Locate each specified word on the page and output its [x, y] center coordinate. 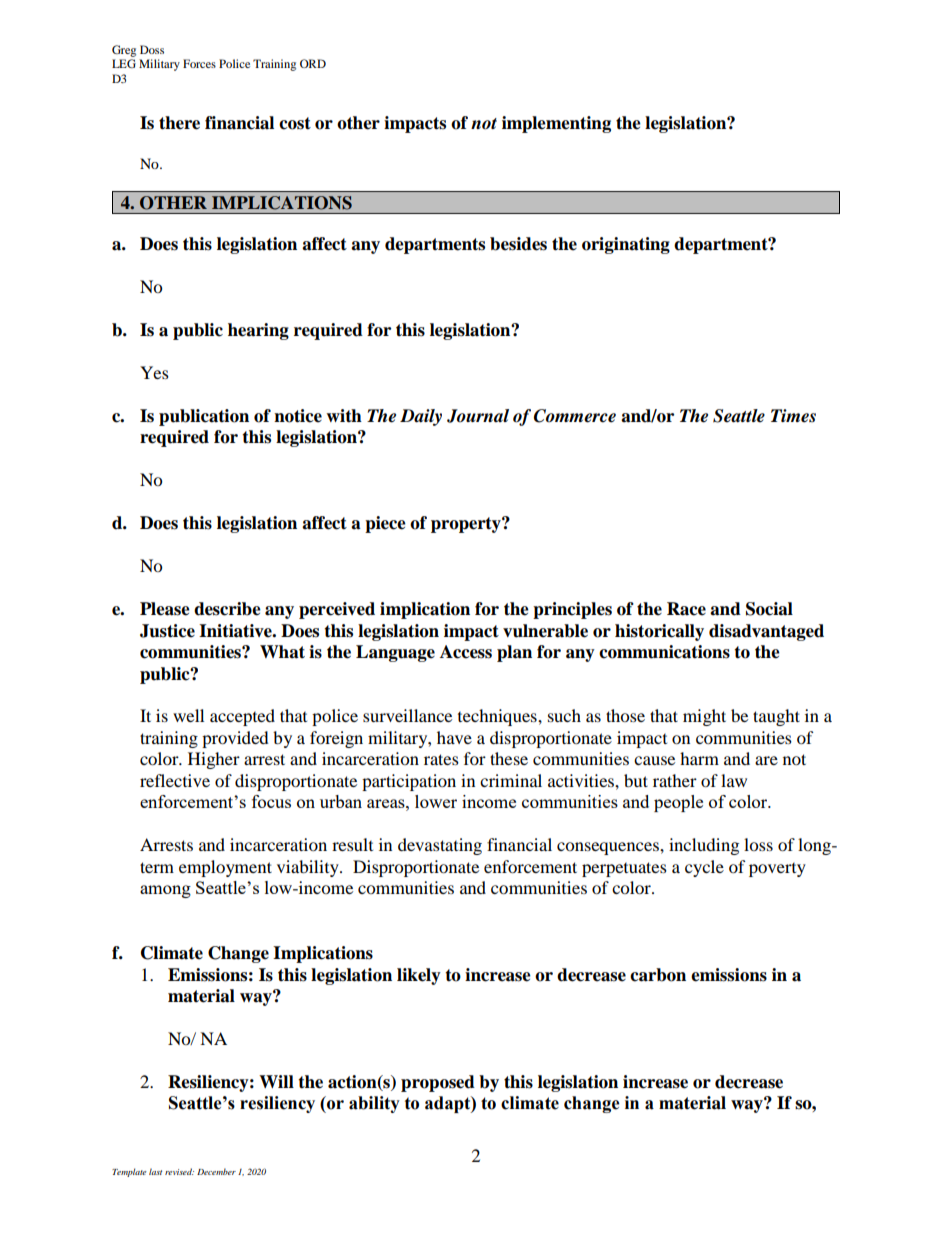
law [734, 780]
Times [793, 416]
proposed [438, 1083]
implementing [556, 124]
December [216, 1171]
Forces [199, 63]
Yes [154, 372]
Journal [478, 416]
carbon [658, 975]
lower [436, 801]
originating [626, 245]
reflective [175, 780]
